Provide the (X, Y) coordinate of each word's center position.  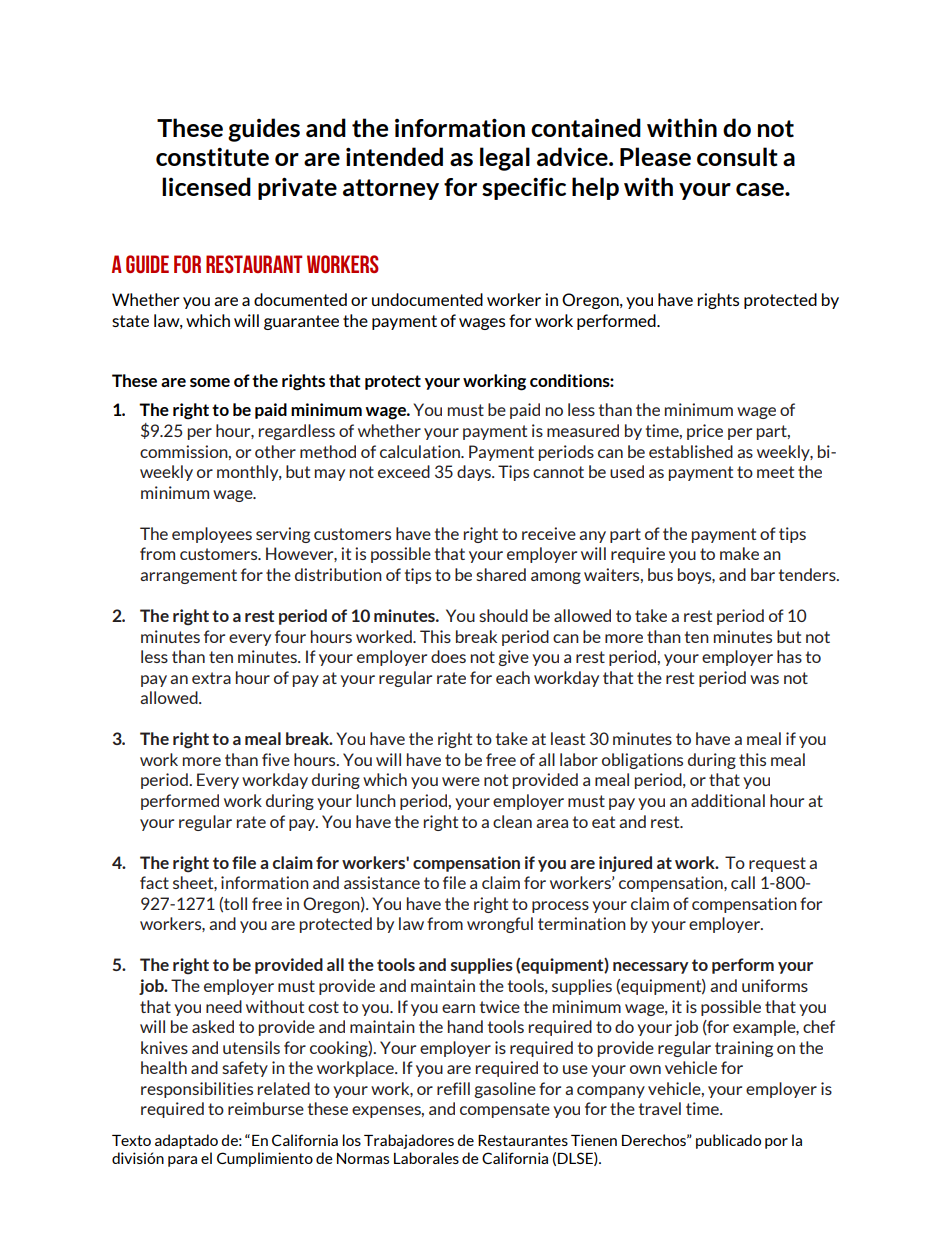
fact (154, 882)
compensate (505, 1110)
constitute (212, 156)
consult (737, 156)
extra (211, 678)
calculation (421, 451)
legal (505, 159)
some (210, 382)
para (182, 1161)
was (764, 679)
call (743, 882)
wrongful (500, 925)
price (705, 432)
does (448, 656)
